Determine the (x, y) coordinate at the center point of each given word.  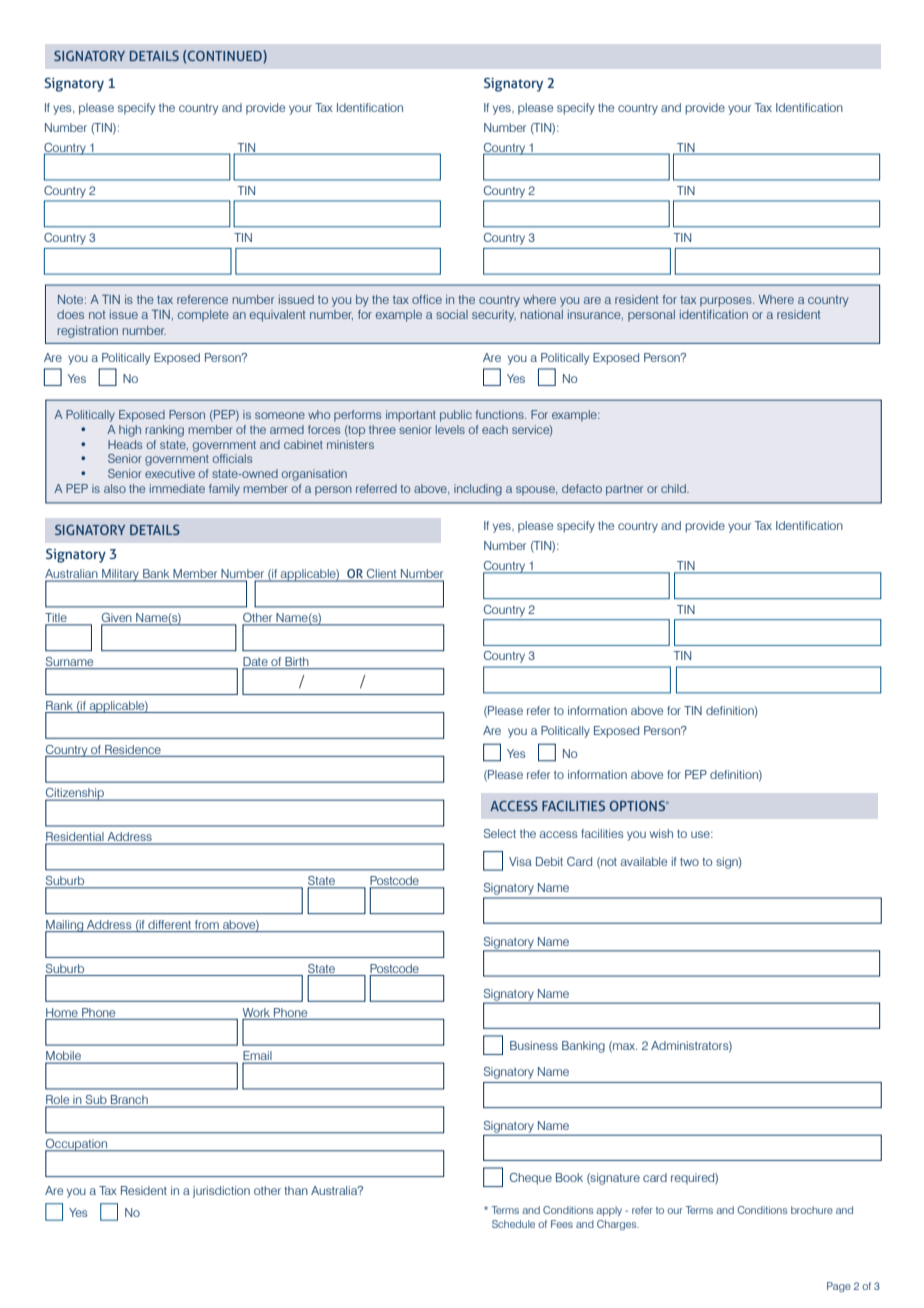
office (427, 299)
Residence (133, 749)
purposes (727, 302)
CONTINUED (226, 56)
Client (382, 575)
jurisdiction (221, 1192)
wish (661, 833)
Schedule (513, 1224)
